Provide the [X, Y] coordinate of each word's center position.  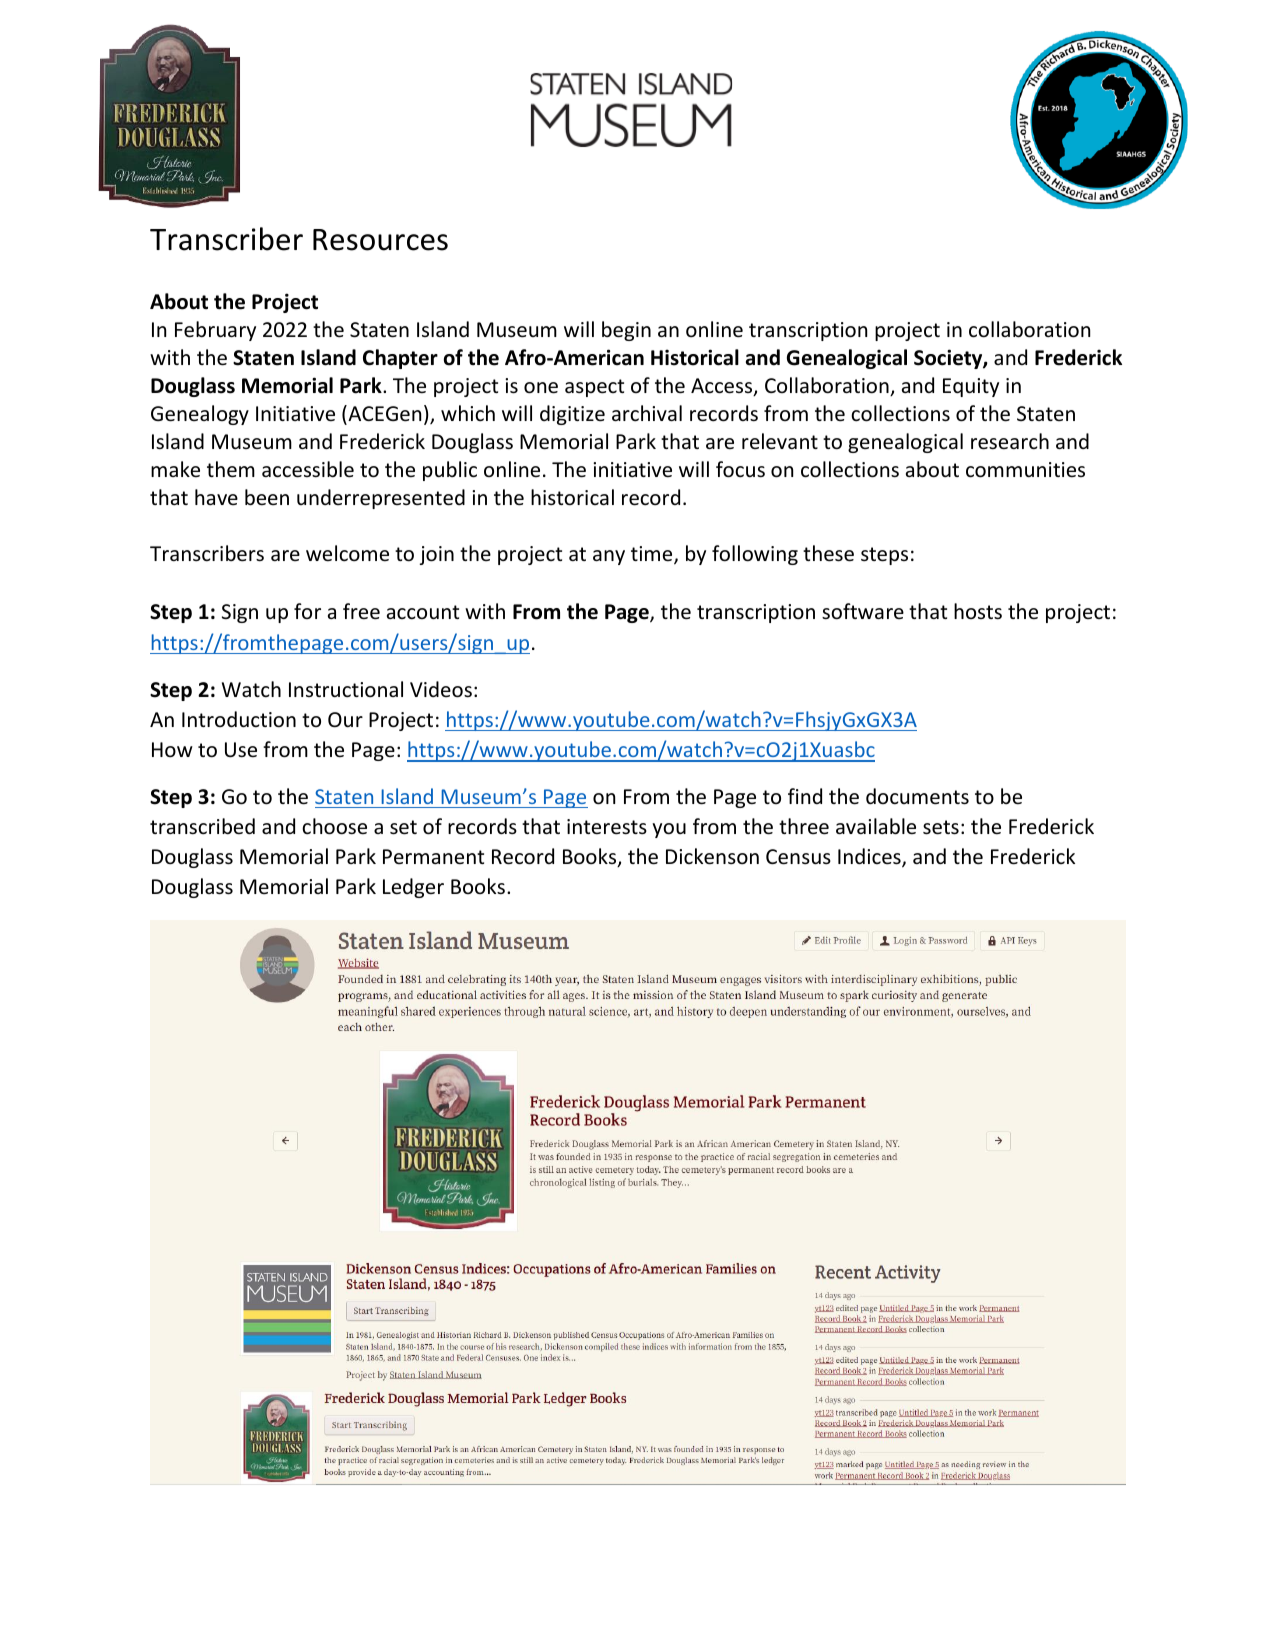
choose [334, 826]
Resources [380, 240]
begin [626, 331]
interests [607, 827]
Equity [971, 387]
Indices [870, 858]
